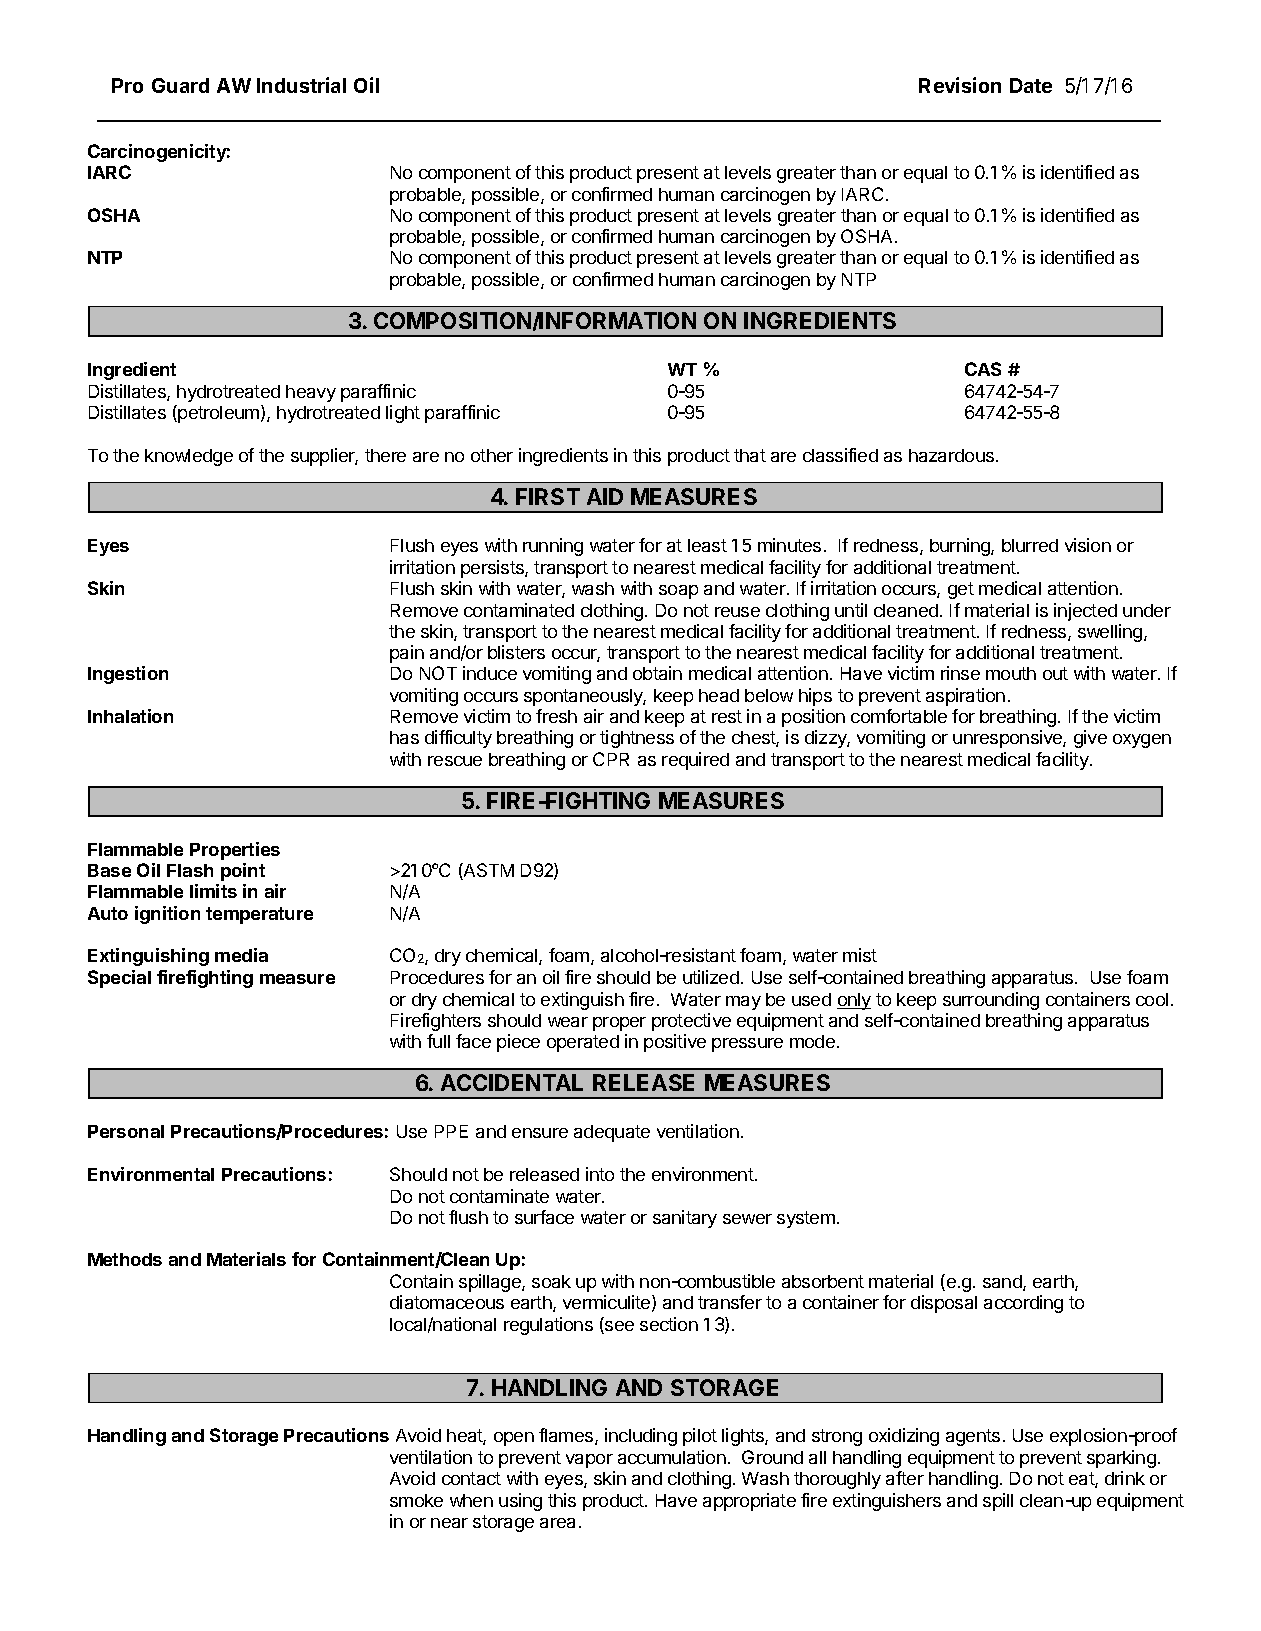  I want to click on positive, so click(675, 1043).
